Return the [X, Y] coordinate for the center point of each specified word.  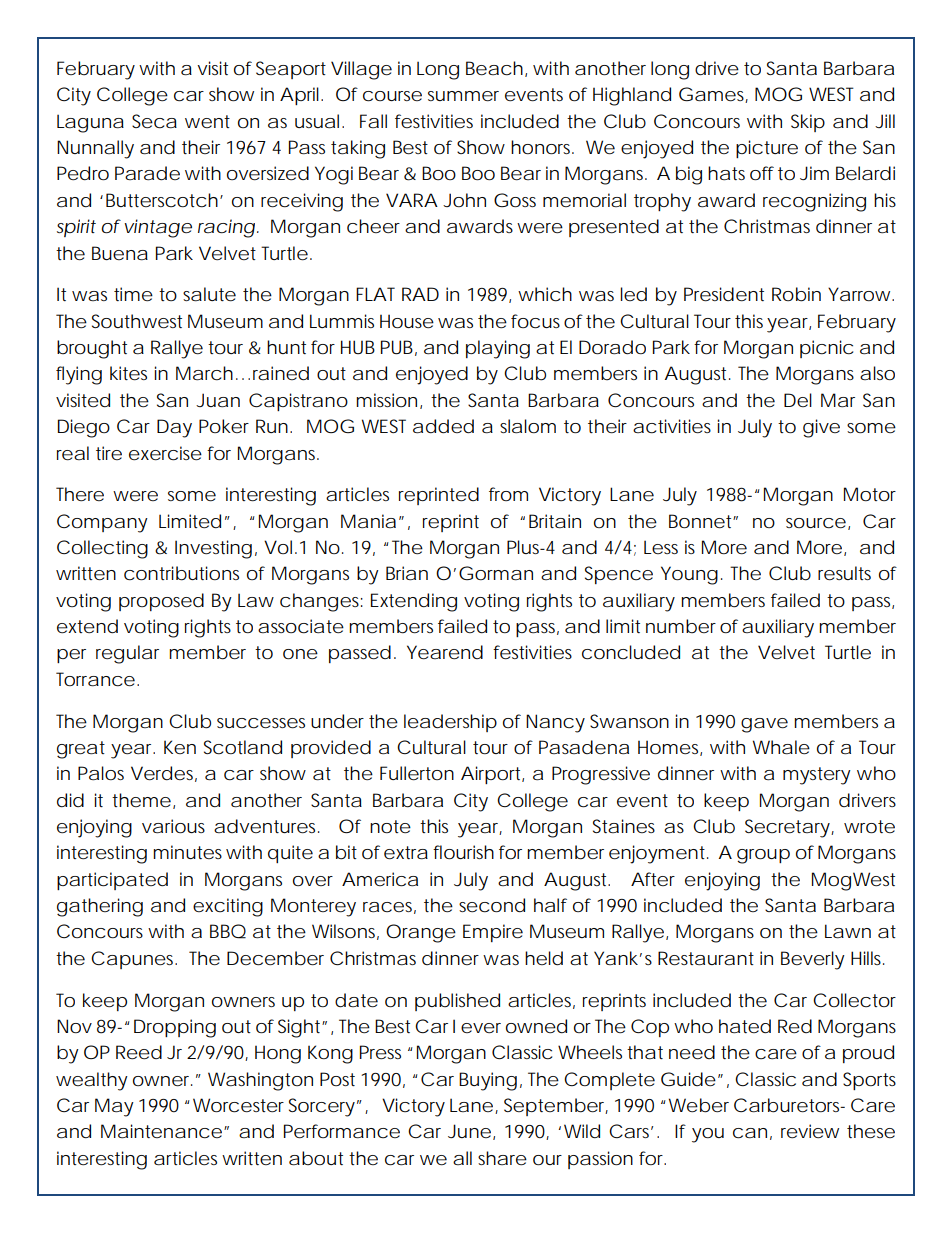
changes [319, 602]
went [207, 121]
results [844, 573]
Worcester [238, 1105]
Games [712, 95]
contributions [181, 573]
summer [463, 96]
